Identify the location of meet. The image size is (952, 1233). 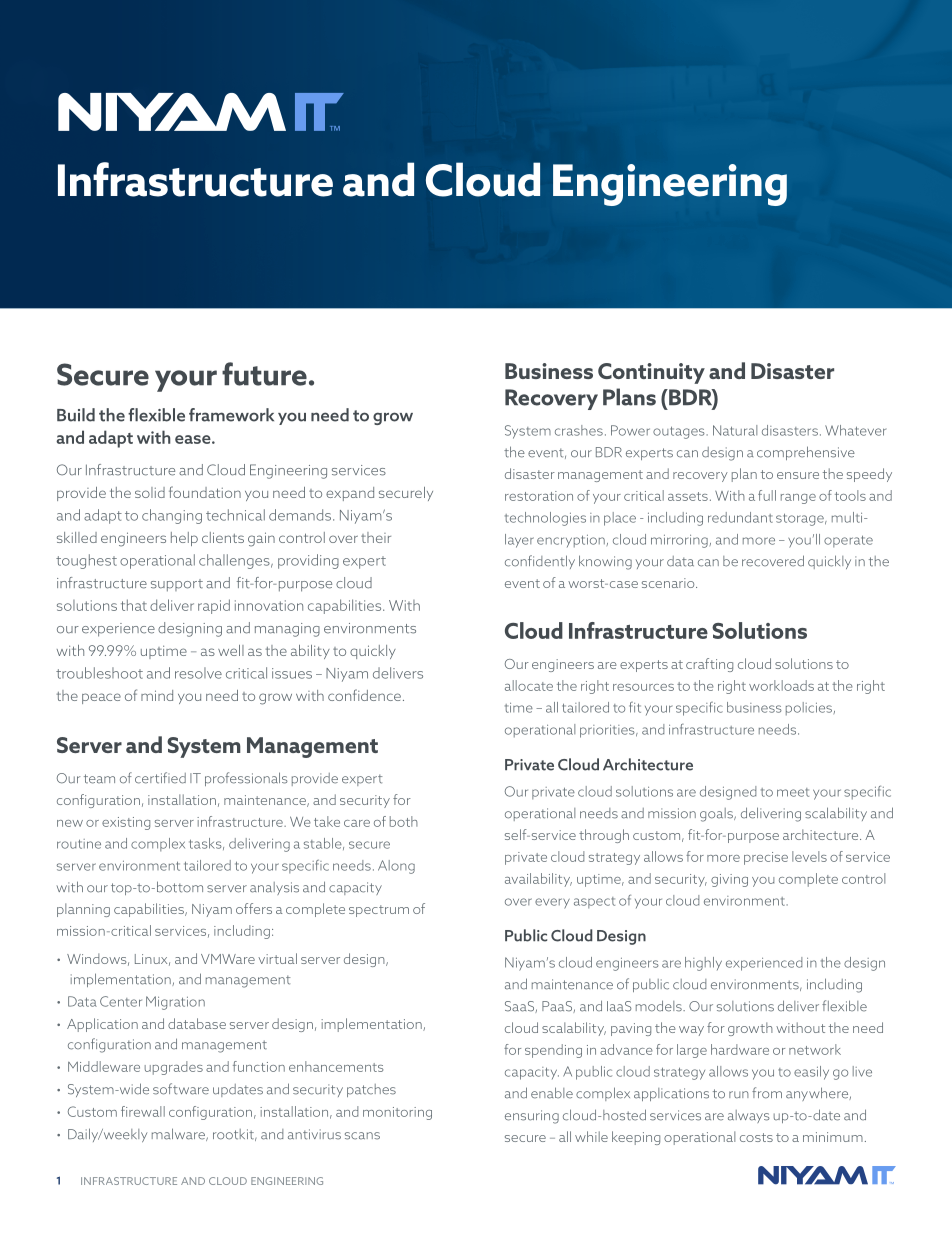
(793, 792).
